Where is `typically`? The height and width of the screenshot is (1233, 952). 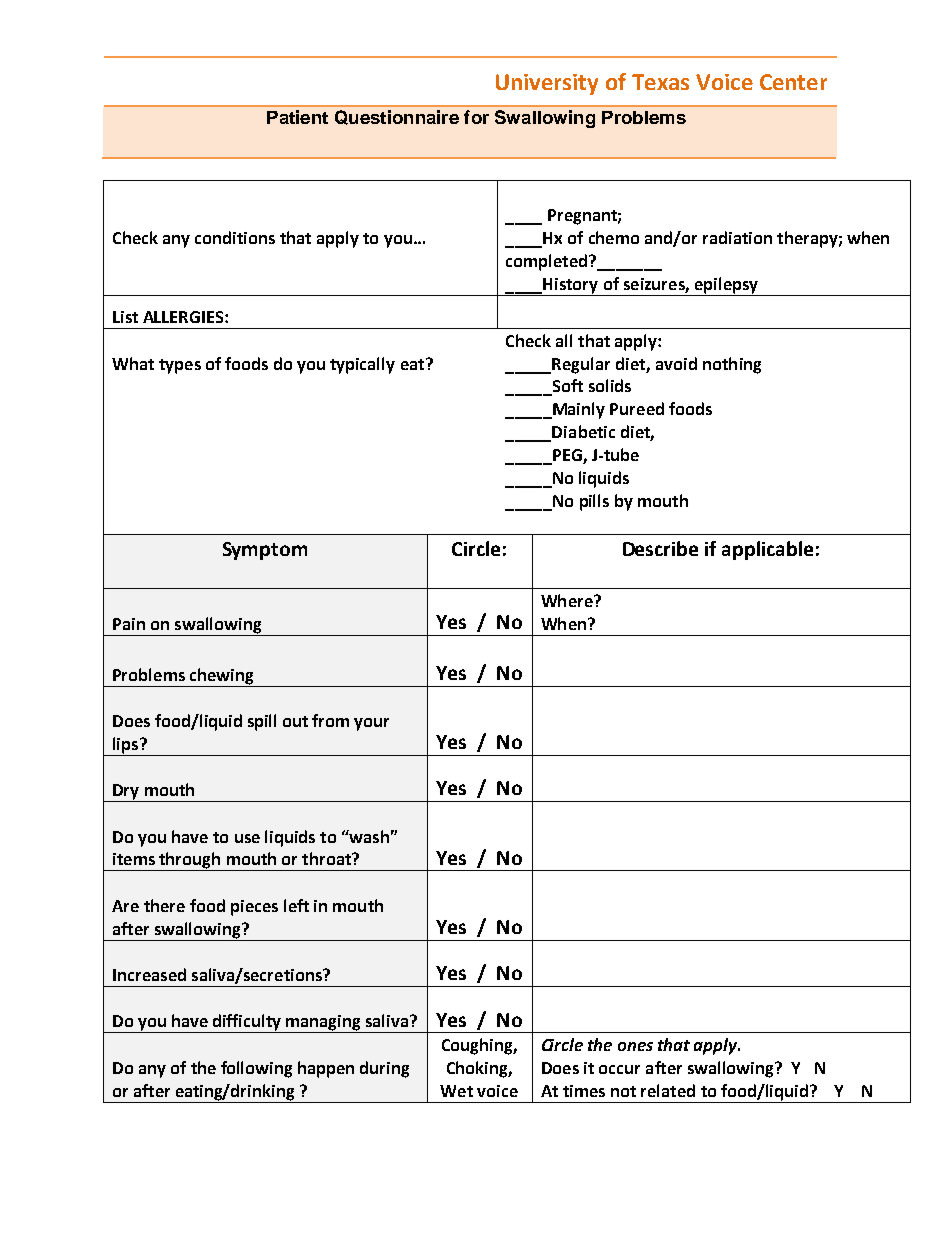 typically is located at coordinates (362, 365).
